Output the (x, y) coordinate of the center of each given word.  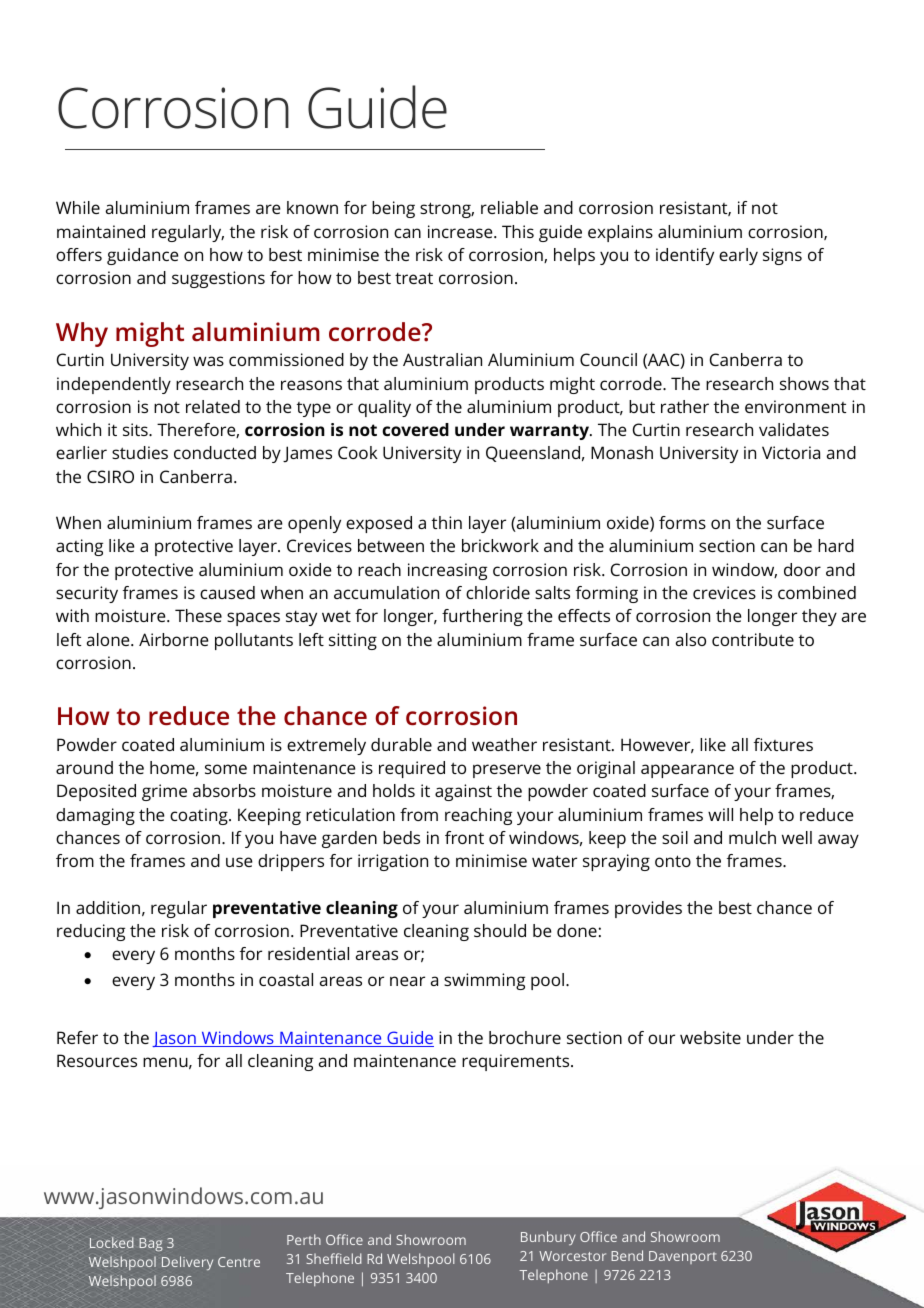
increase (461, 231)
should (500, 930)
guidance (143, 256)
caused (227, 592)
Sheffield (334, 1258)
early (738, 256)
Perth (304, 1239)
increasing (447, 571)
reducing (91, 932)
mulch (752, 837)
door (802, 569)
